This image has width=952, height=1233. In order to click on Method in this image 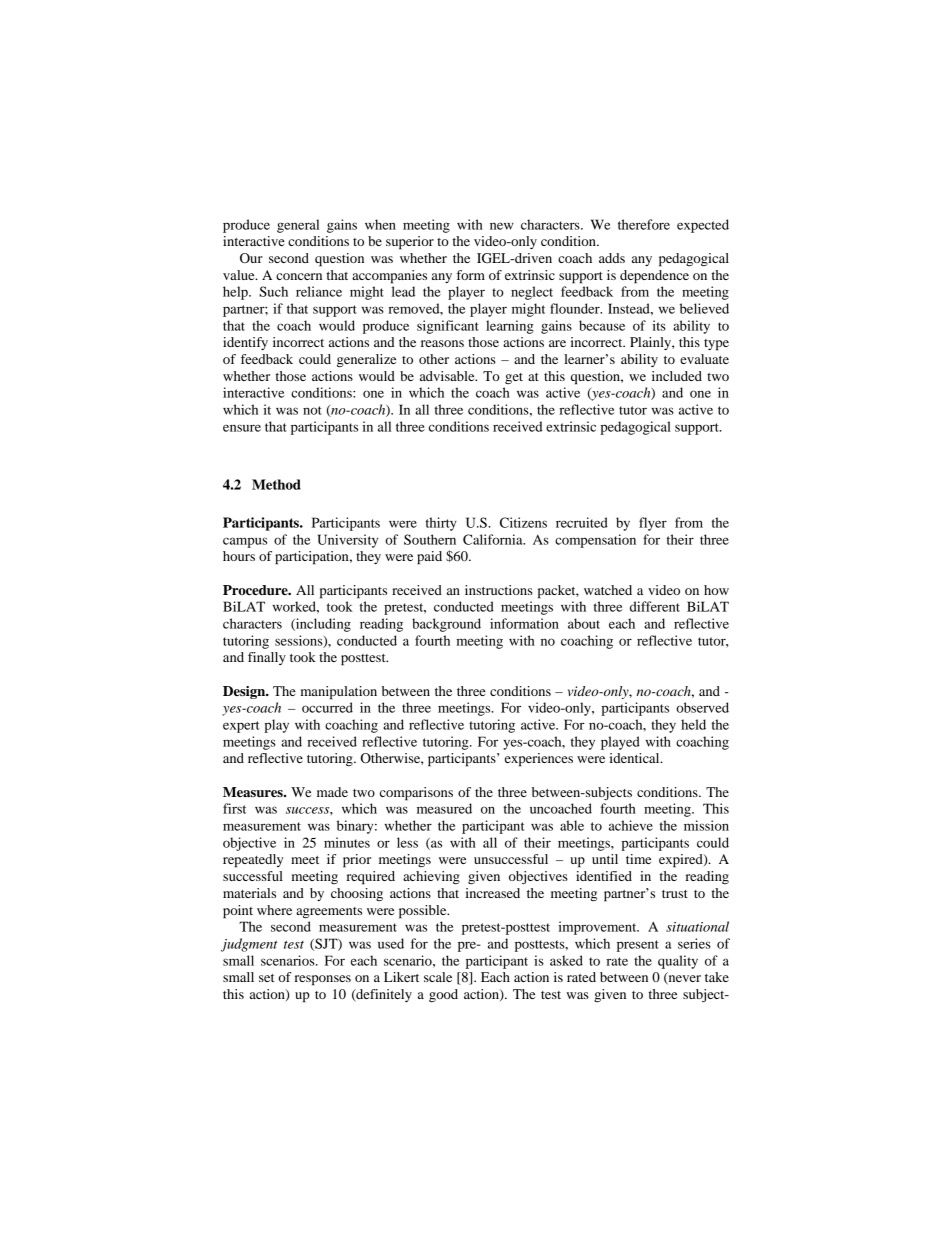, I will do `click(276, 484)`.
